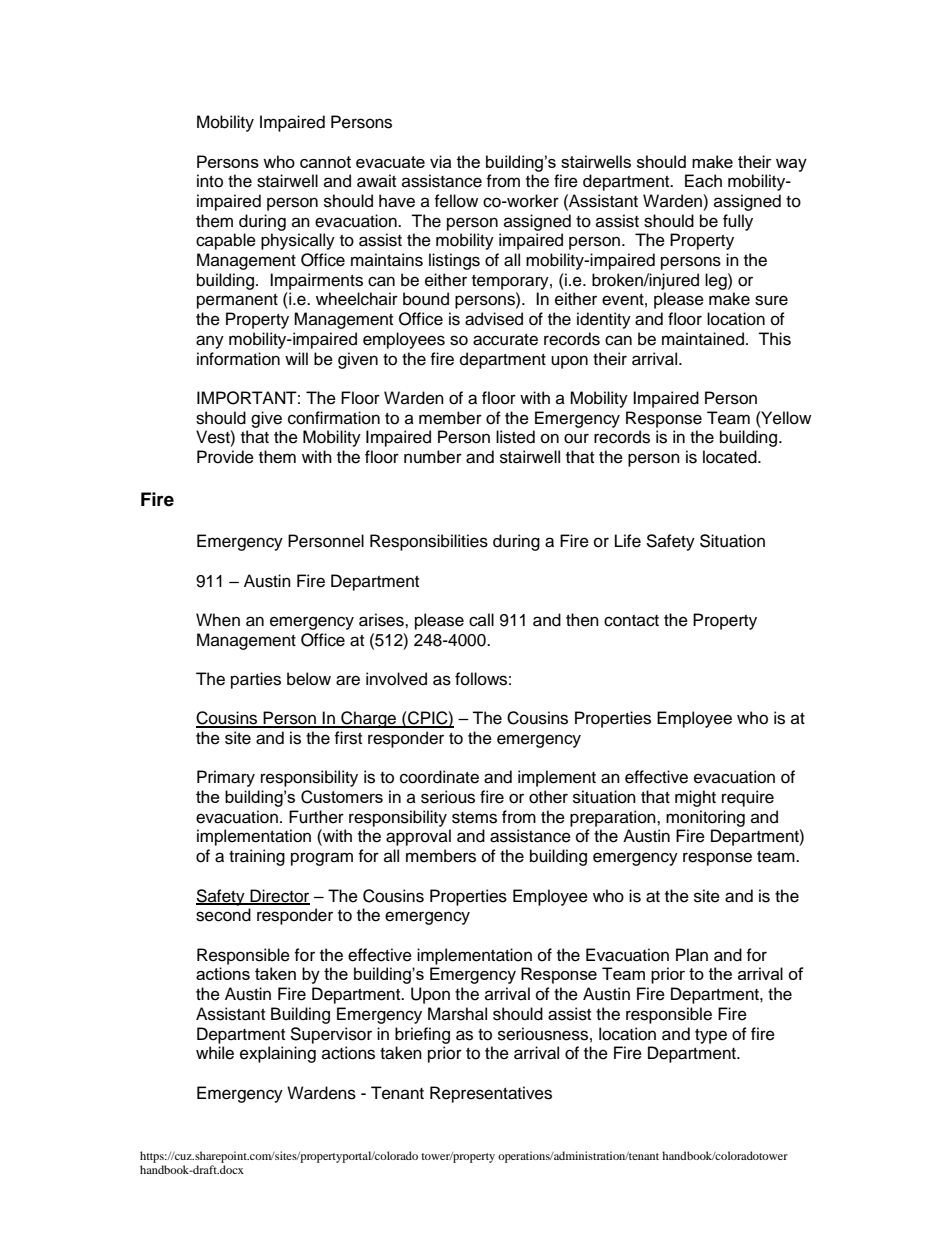 This document has height=1233, width=952. I want to click on training, so click(257, 857).
